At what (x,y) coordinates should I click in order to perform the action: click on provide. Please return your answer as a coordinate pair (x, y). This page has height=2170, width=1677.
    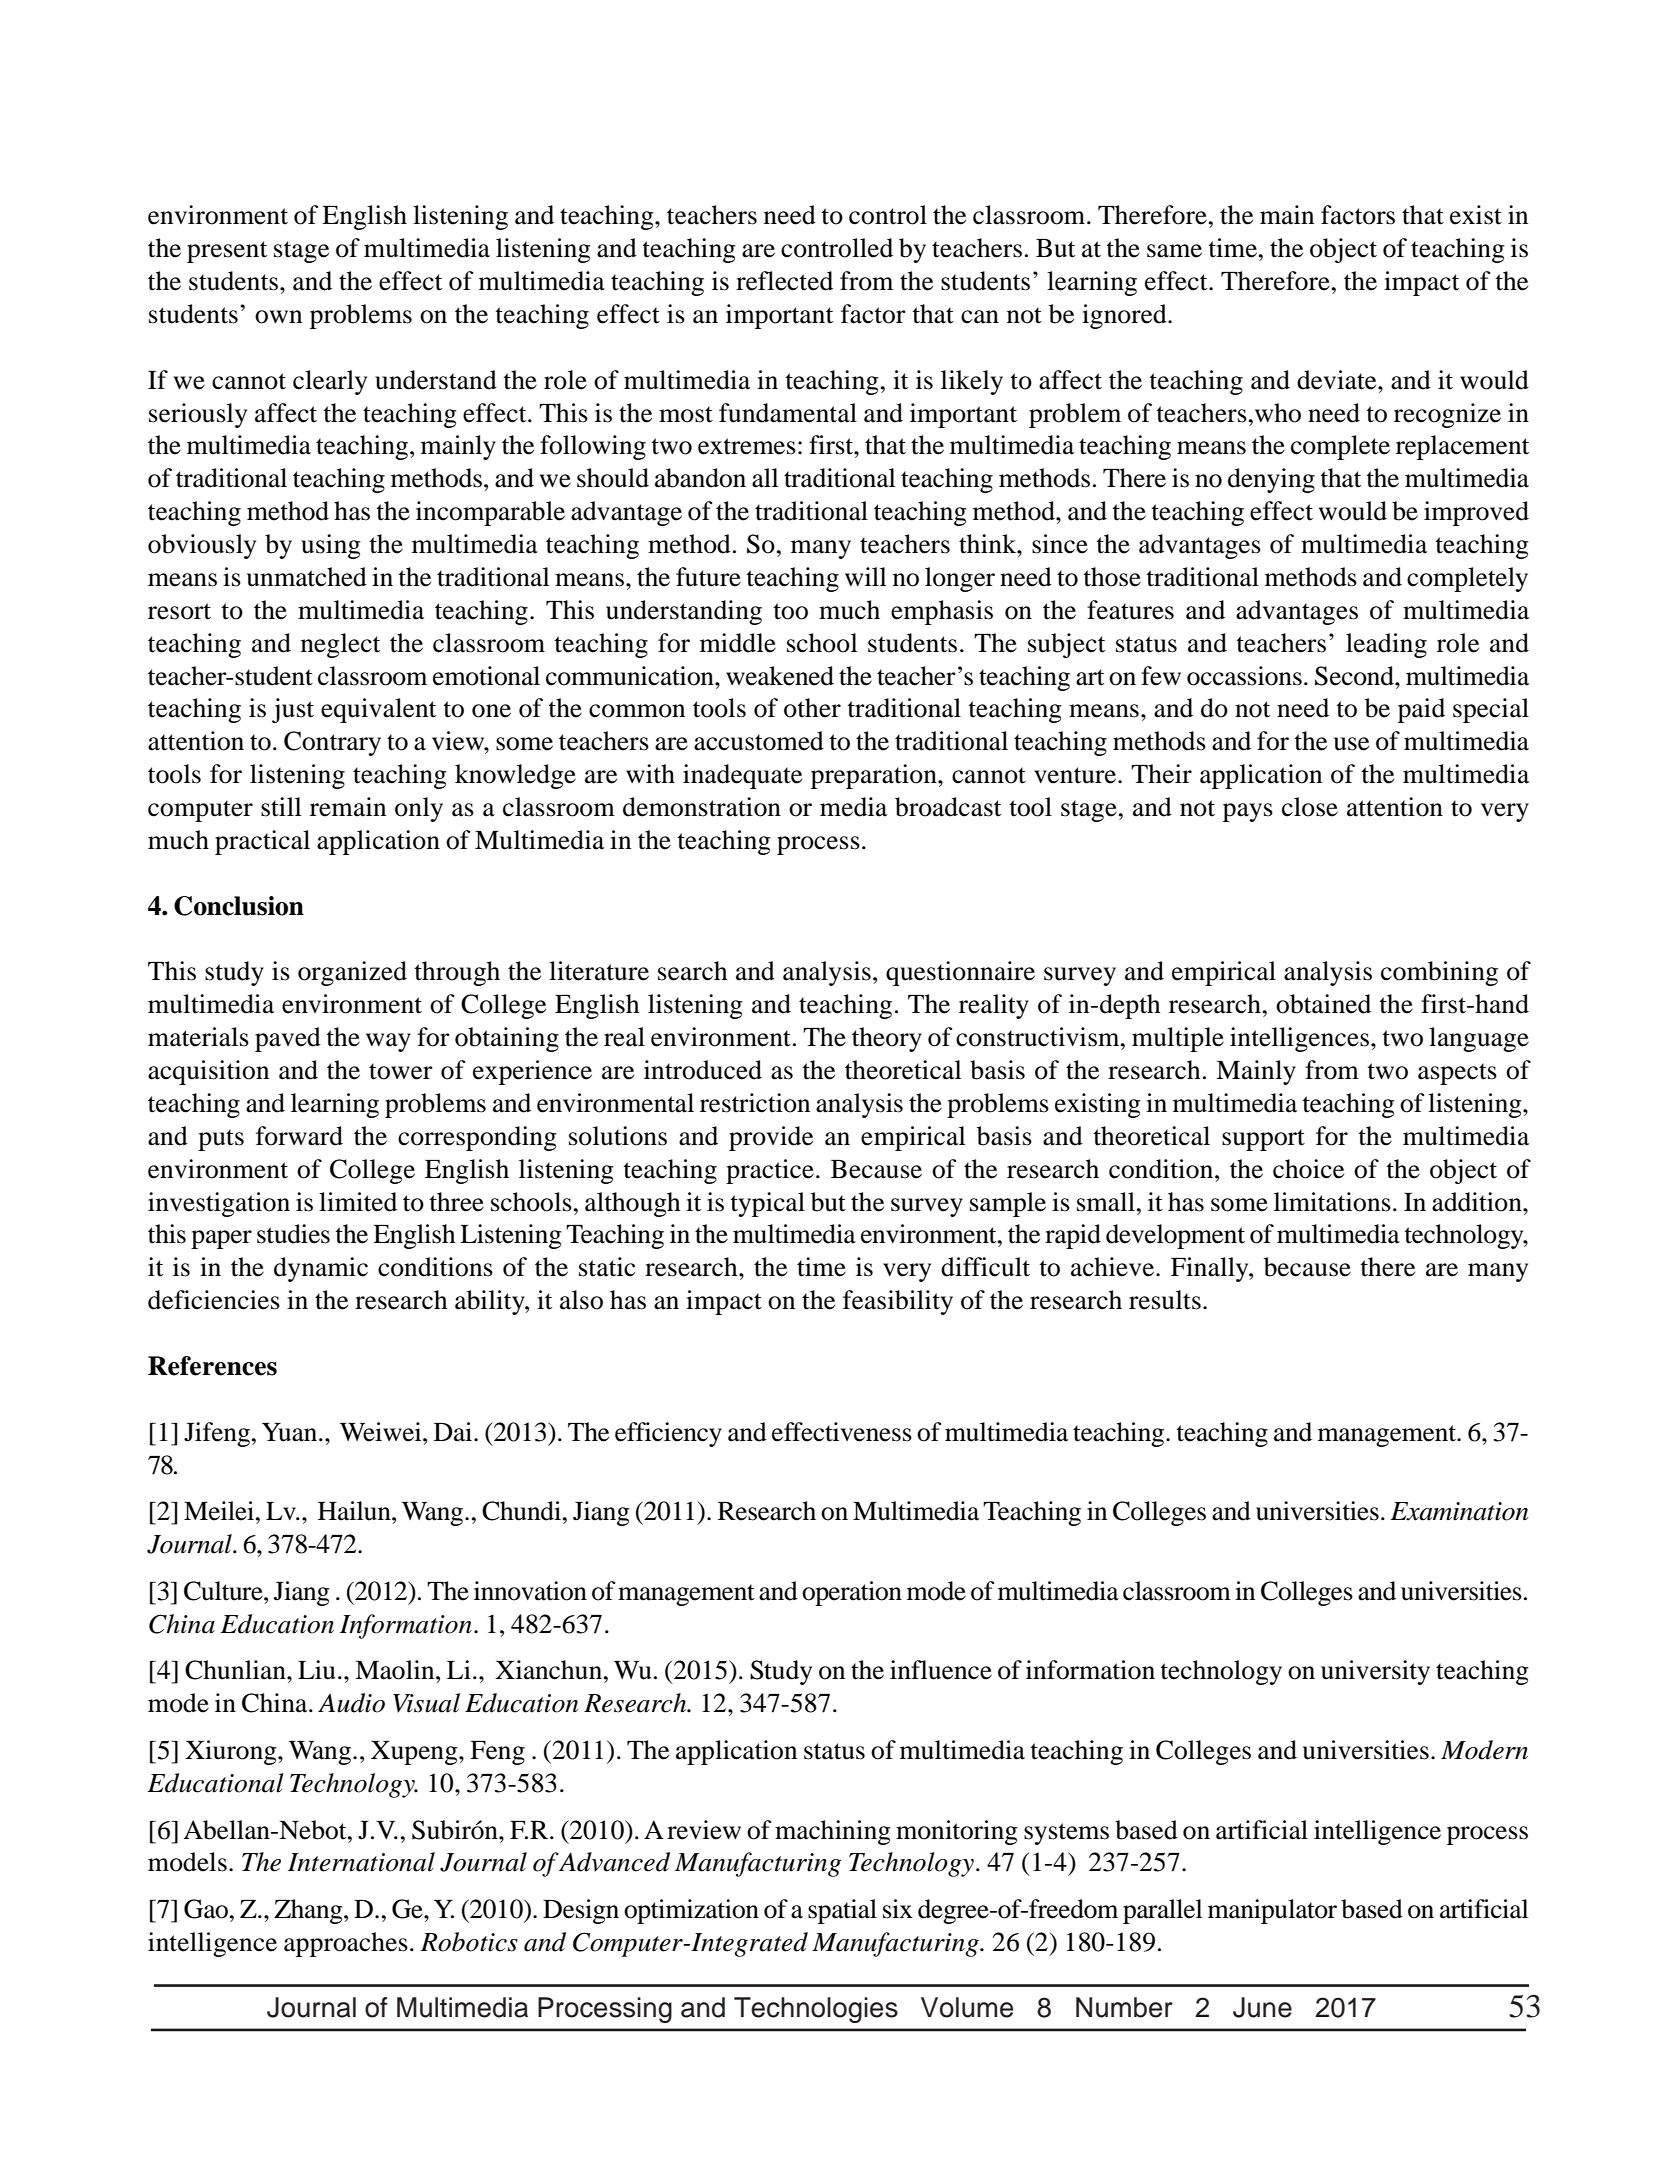
    Looking at the image, I should click on (771, 1138).
